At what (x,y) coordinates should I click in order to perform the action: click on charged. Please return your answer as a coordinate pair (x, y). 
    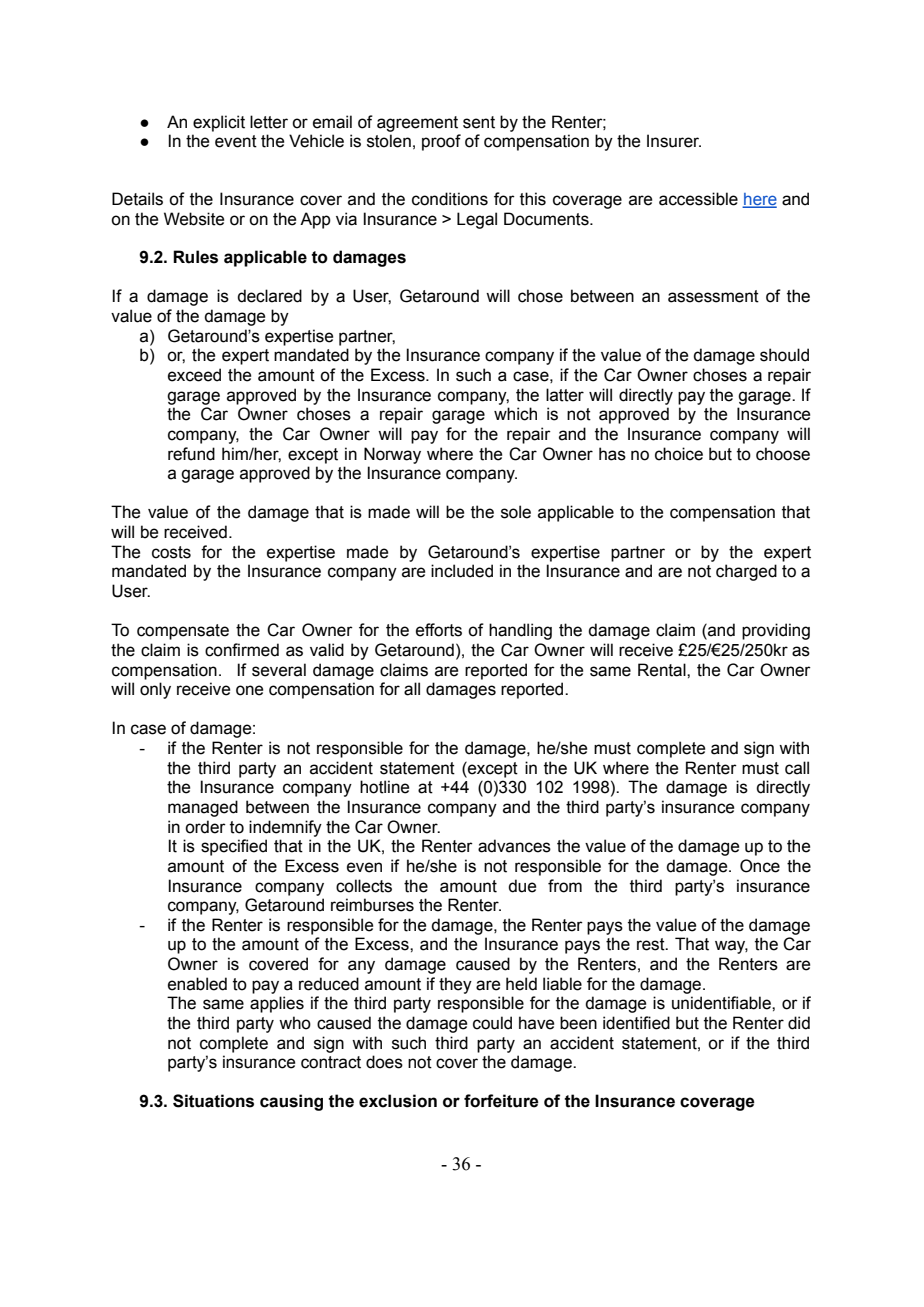
    Looking at the image, I should click on (746, 572).
